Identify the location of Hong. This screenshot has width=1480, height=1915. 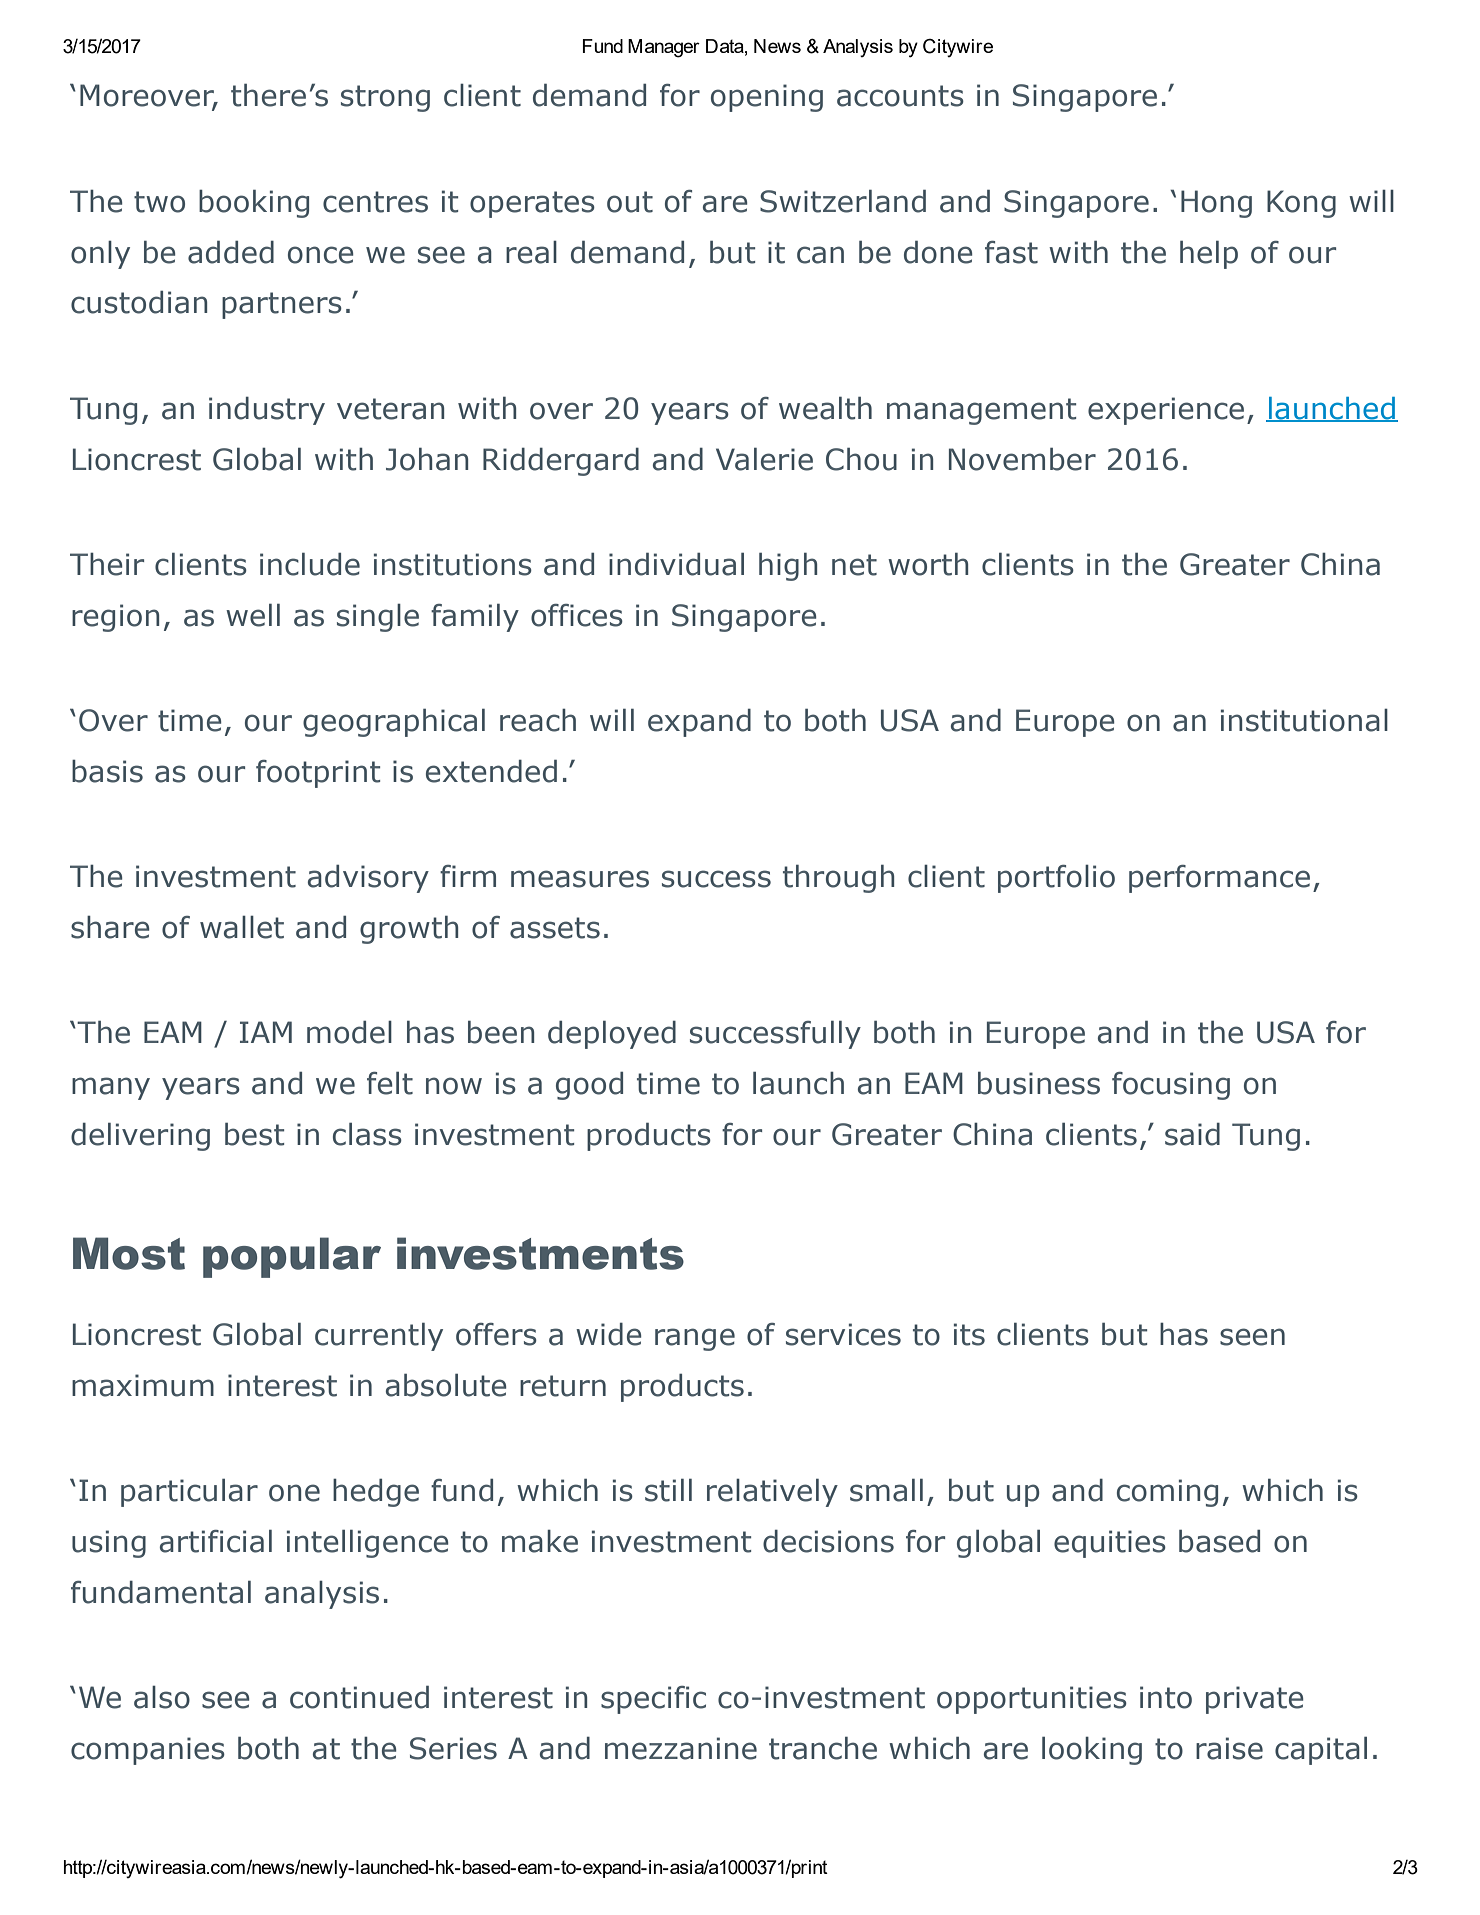
(1216, 204).
